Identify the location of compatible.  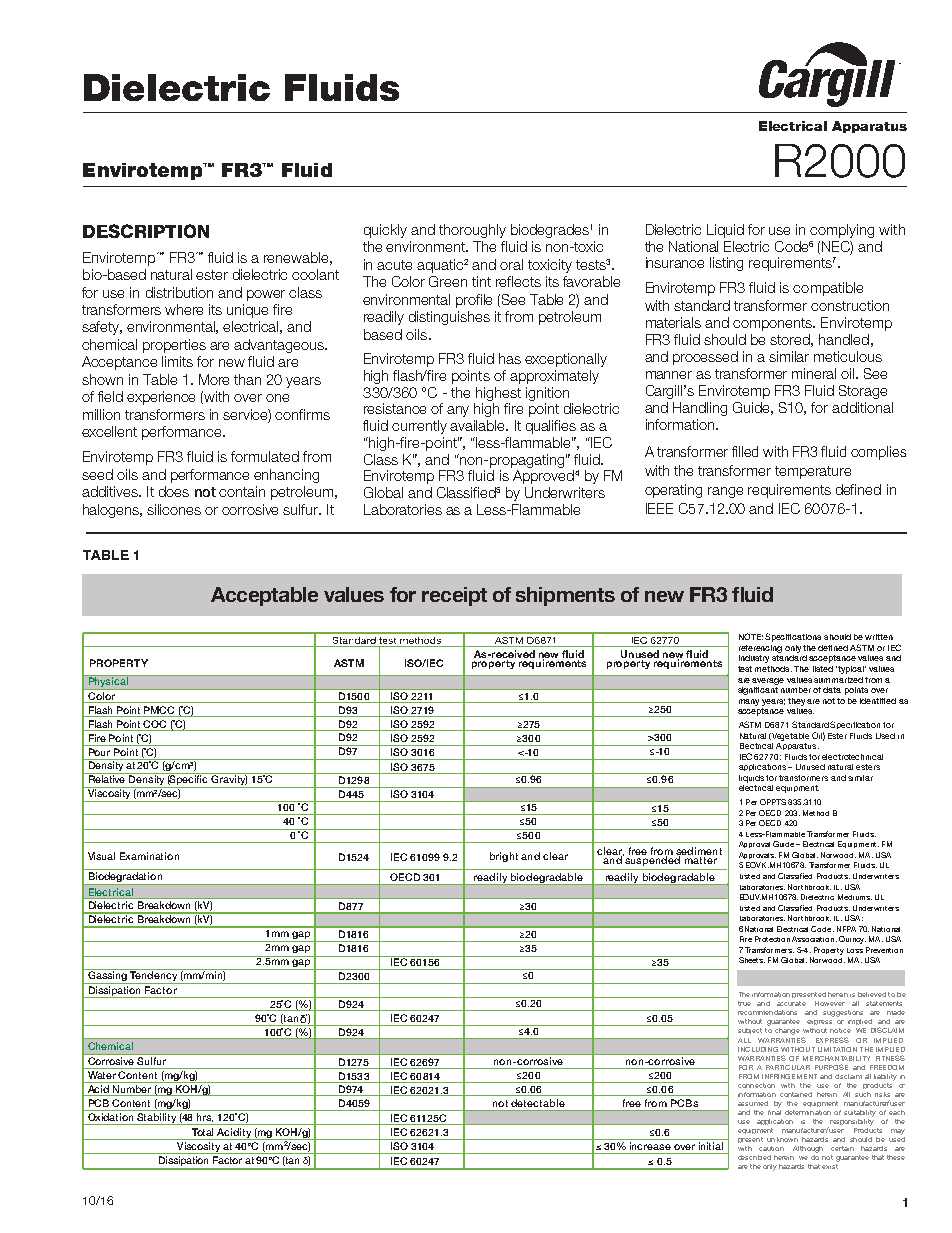
(828, 289).
